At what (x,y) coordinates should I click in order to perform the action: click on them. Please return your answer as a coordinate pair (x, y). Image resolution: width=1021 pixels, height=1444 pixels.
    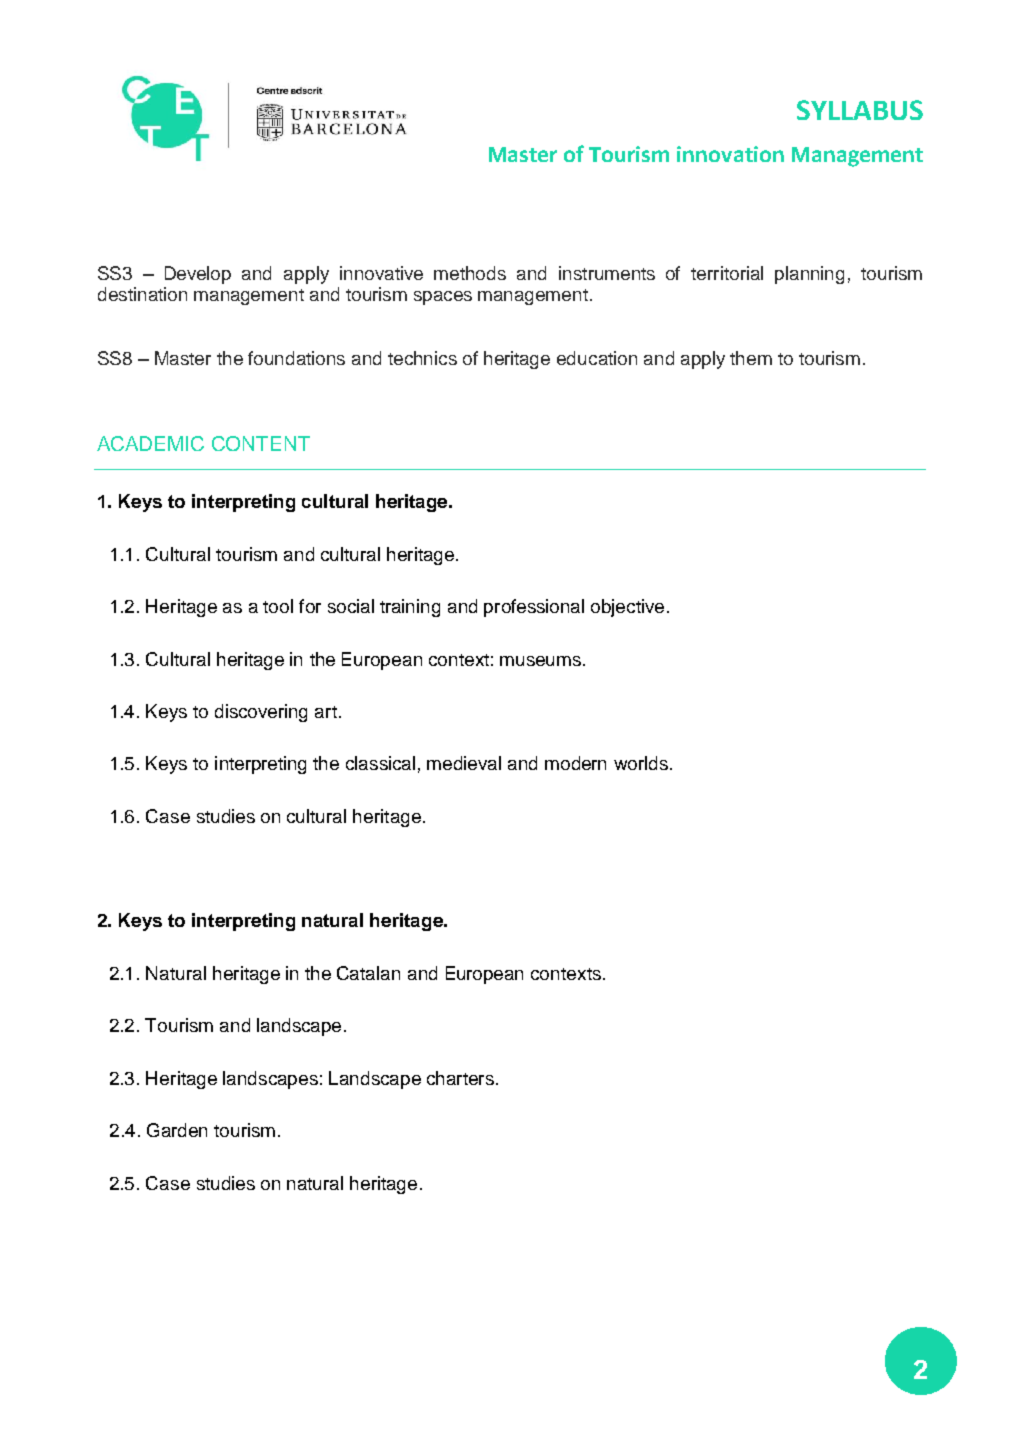
    Looking at the image, I should click on (751, 358).
